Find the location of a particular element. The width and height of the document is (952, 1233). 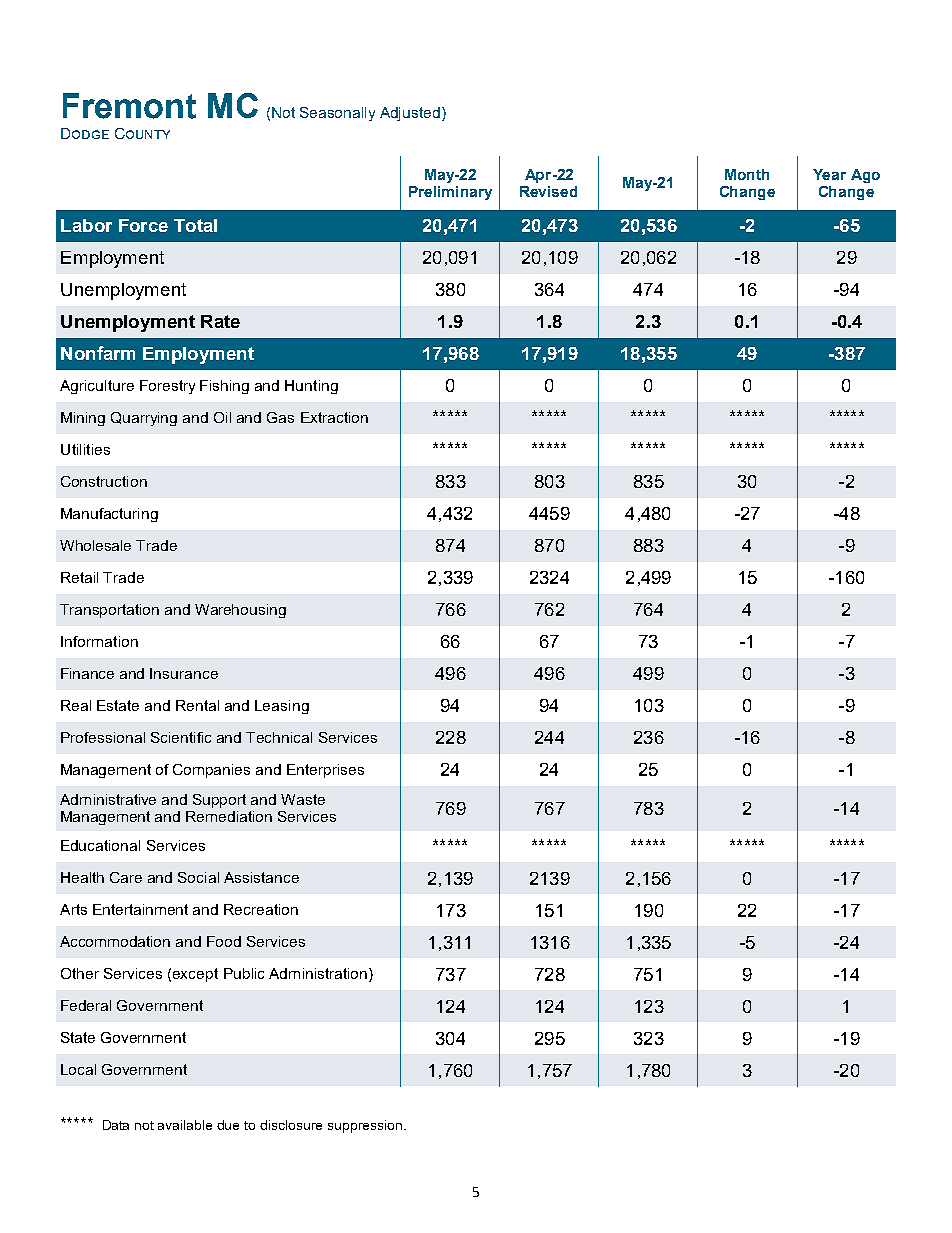

County is located at coordinates (142, 133).
